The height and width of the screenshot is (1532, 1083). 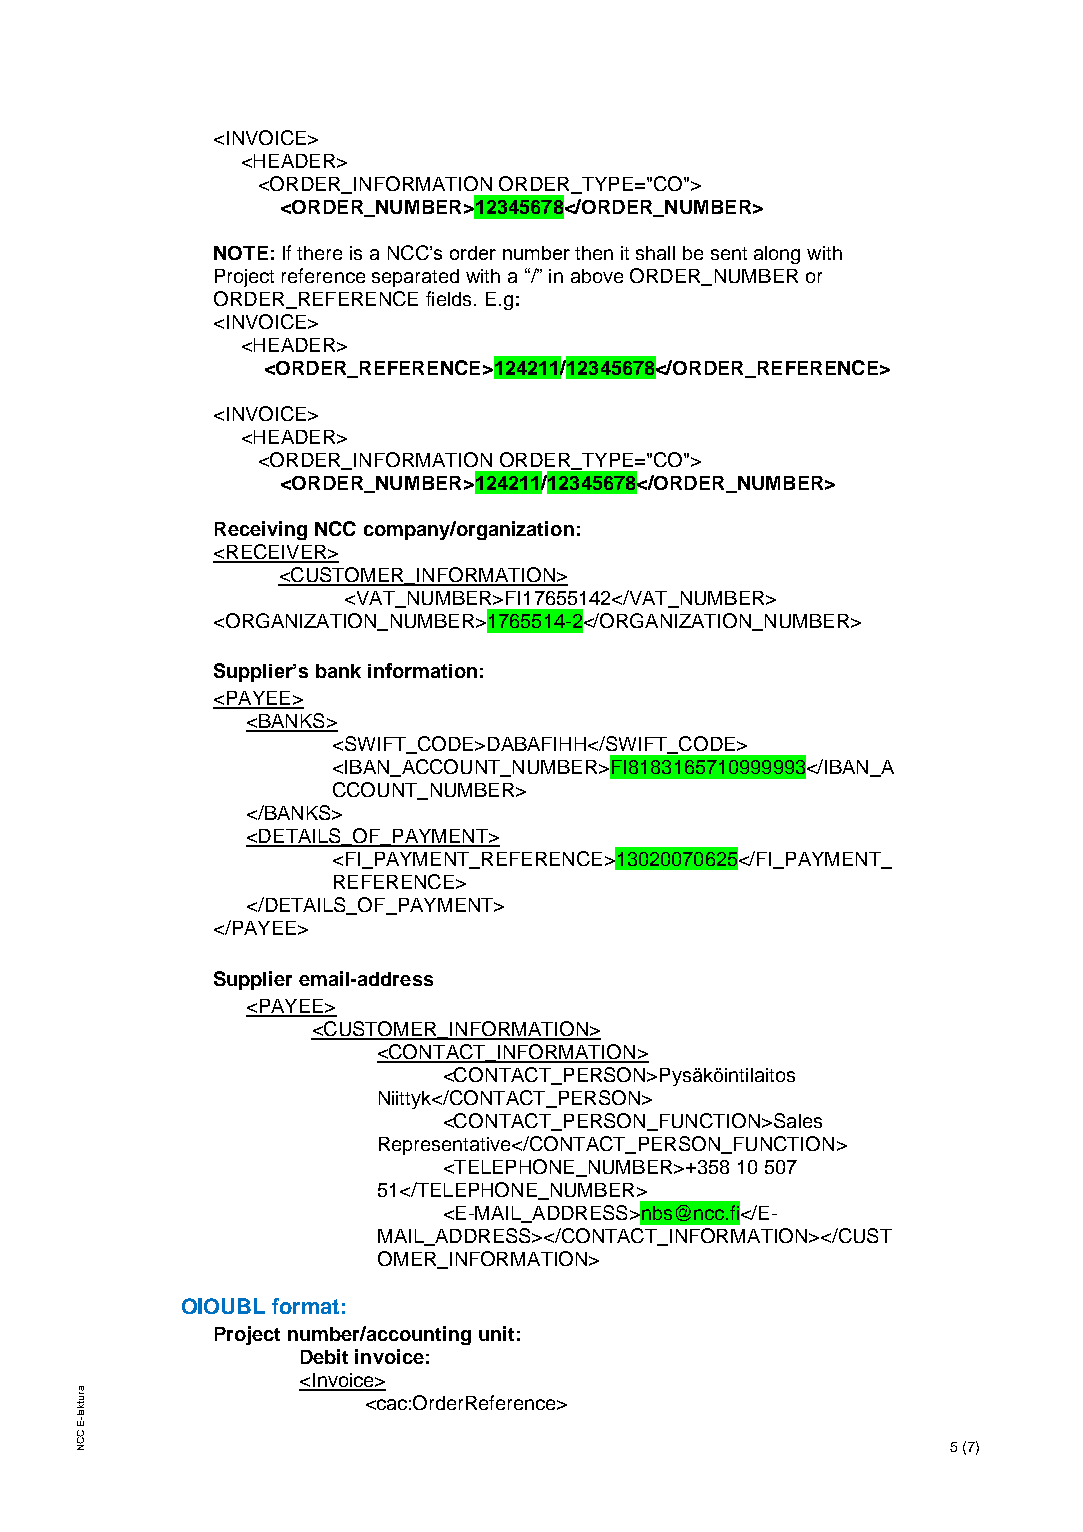 I want to click on Receiving, so click(x=261, y=530).
